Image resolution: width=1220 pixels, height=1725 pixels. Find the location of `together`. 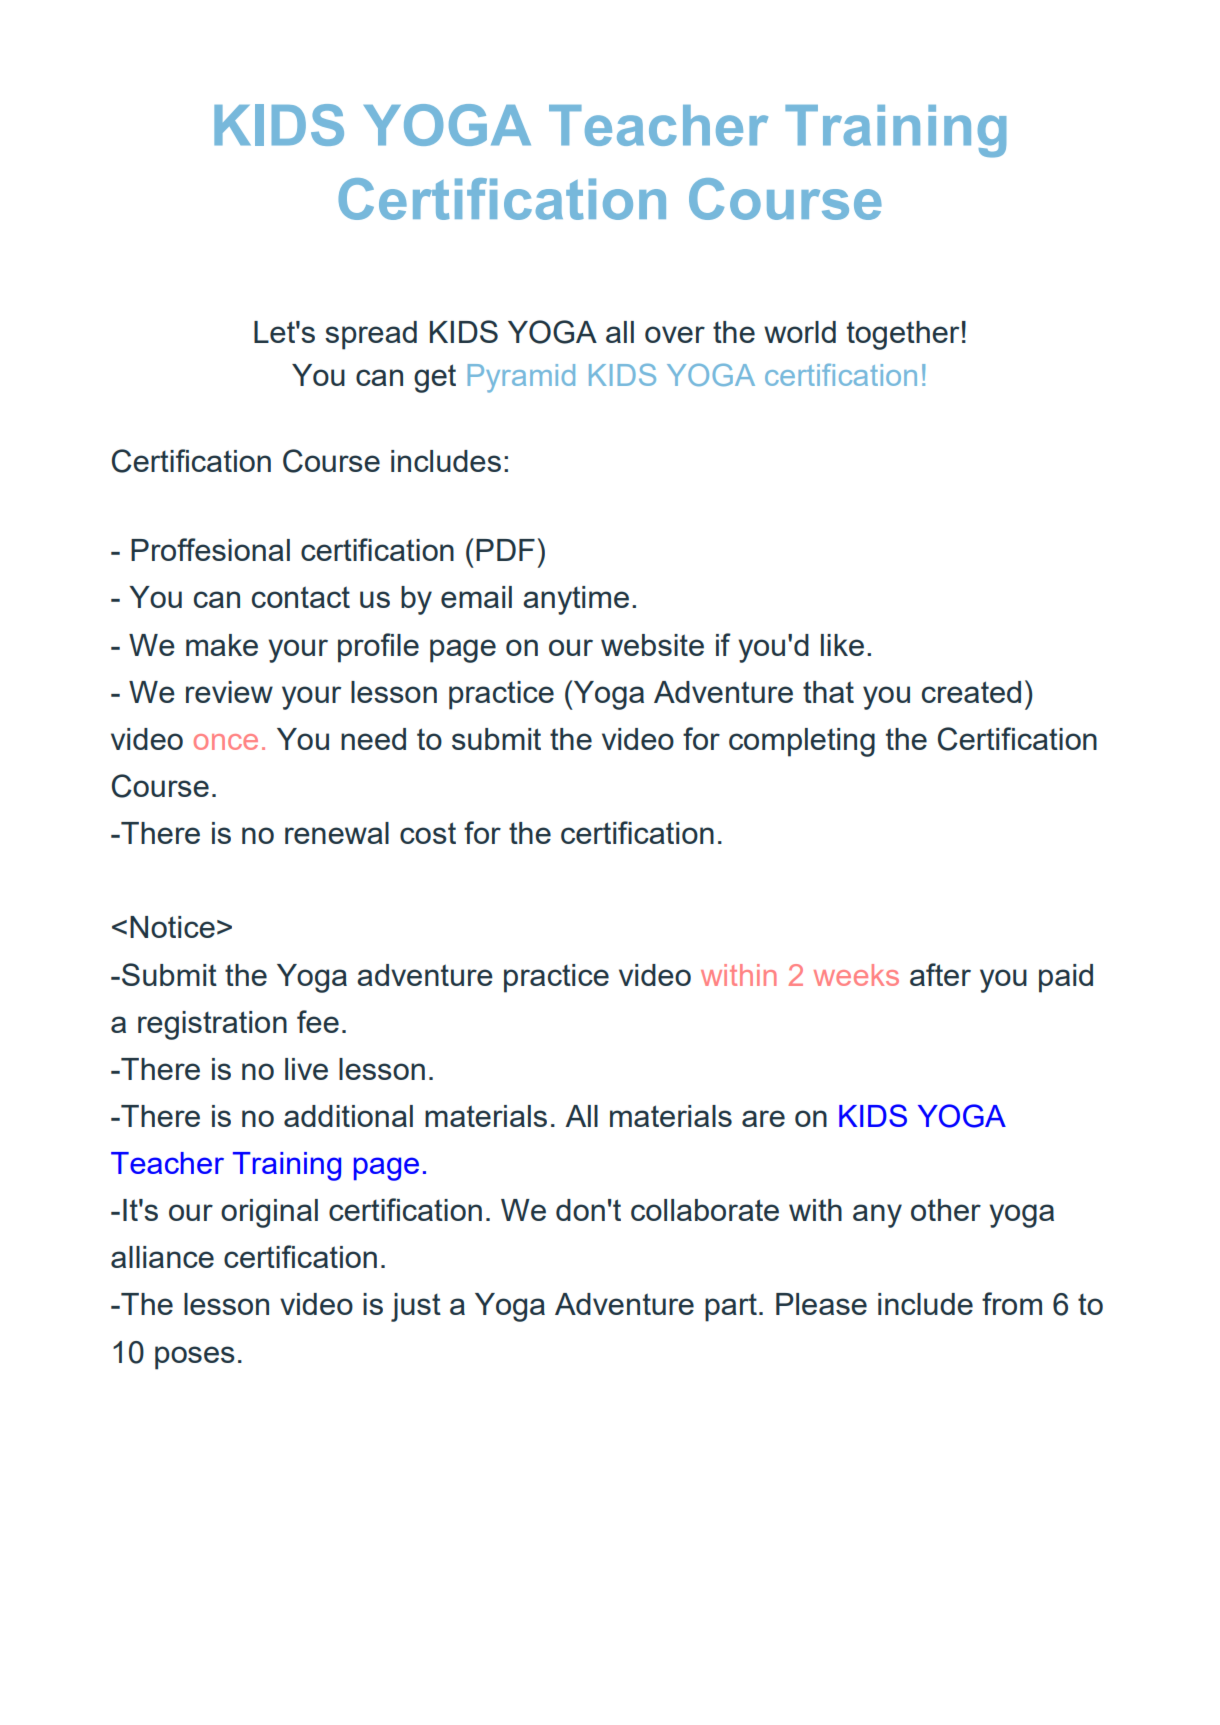

together is located at coordinates (903, 335).
